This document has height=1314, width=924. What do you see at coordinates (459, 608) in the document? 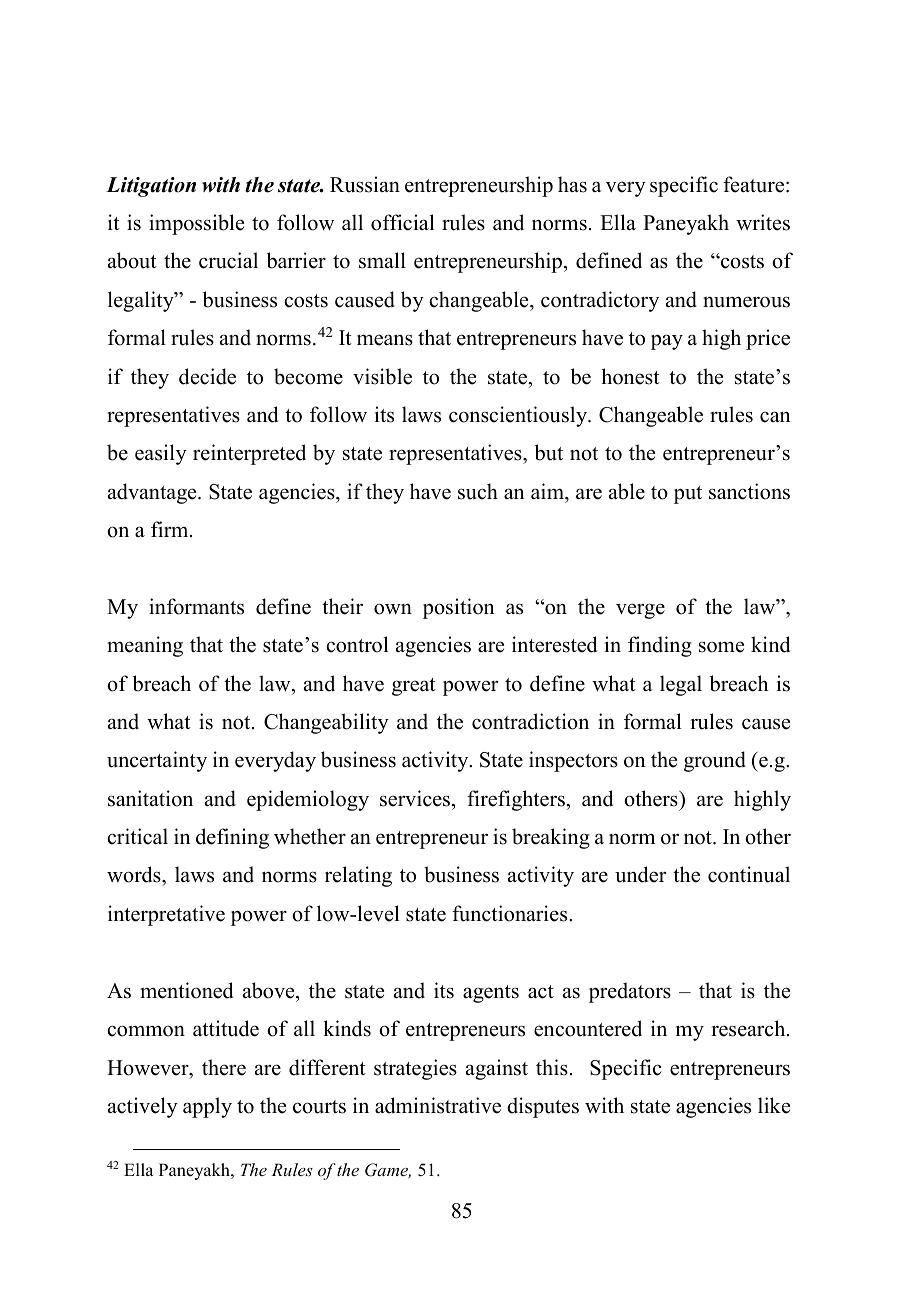
I see `position` at bounding box center [459, 608].
